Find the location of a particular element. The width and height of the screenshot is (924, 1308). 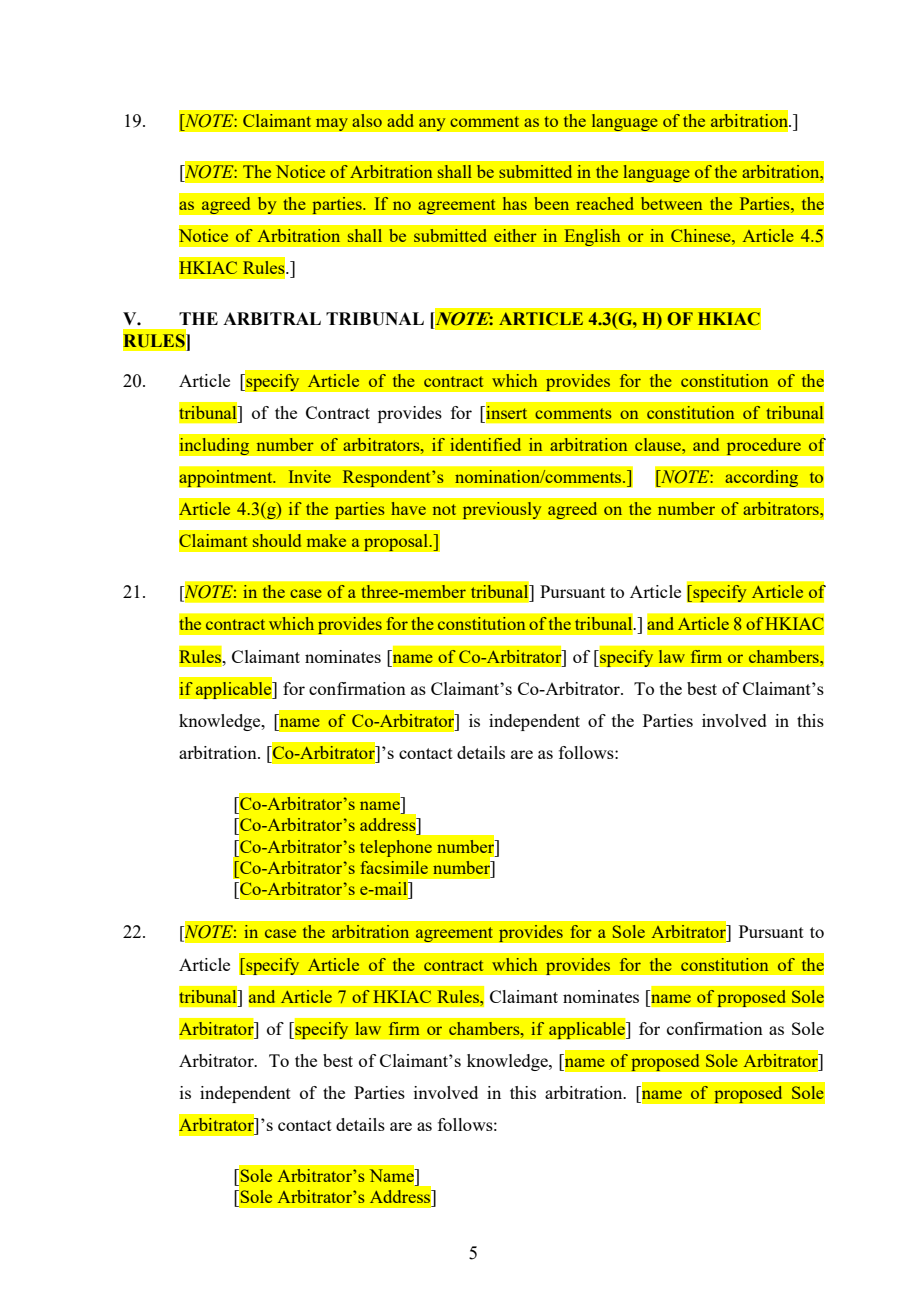

reached is located at coordinates (604, 203).
